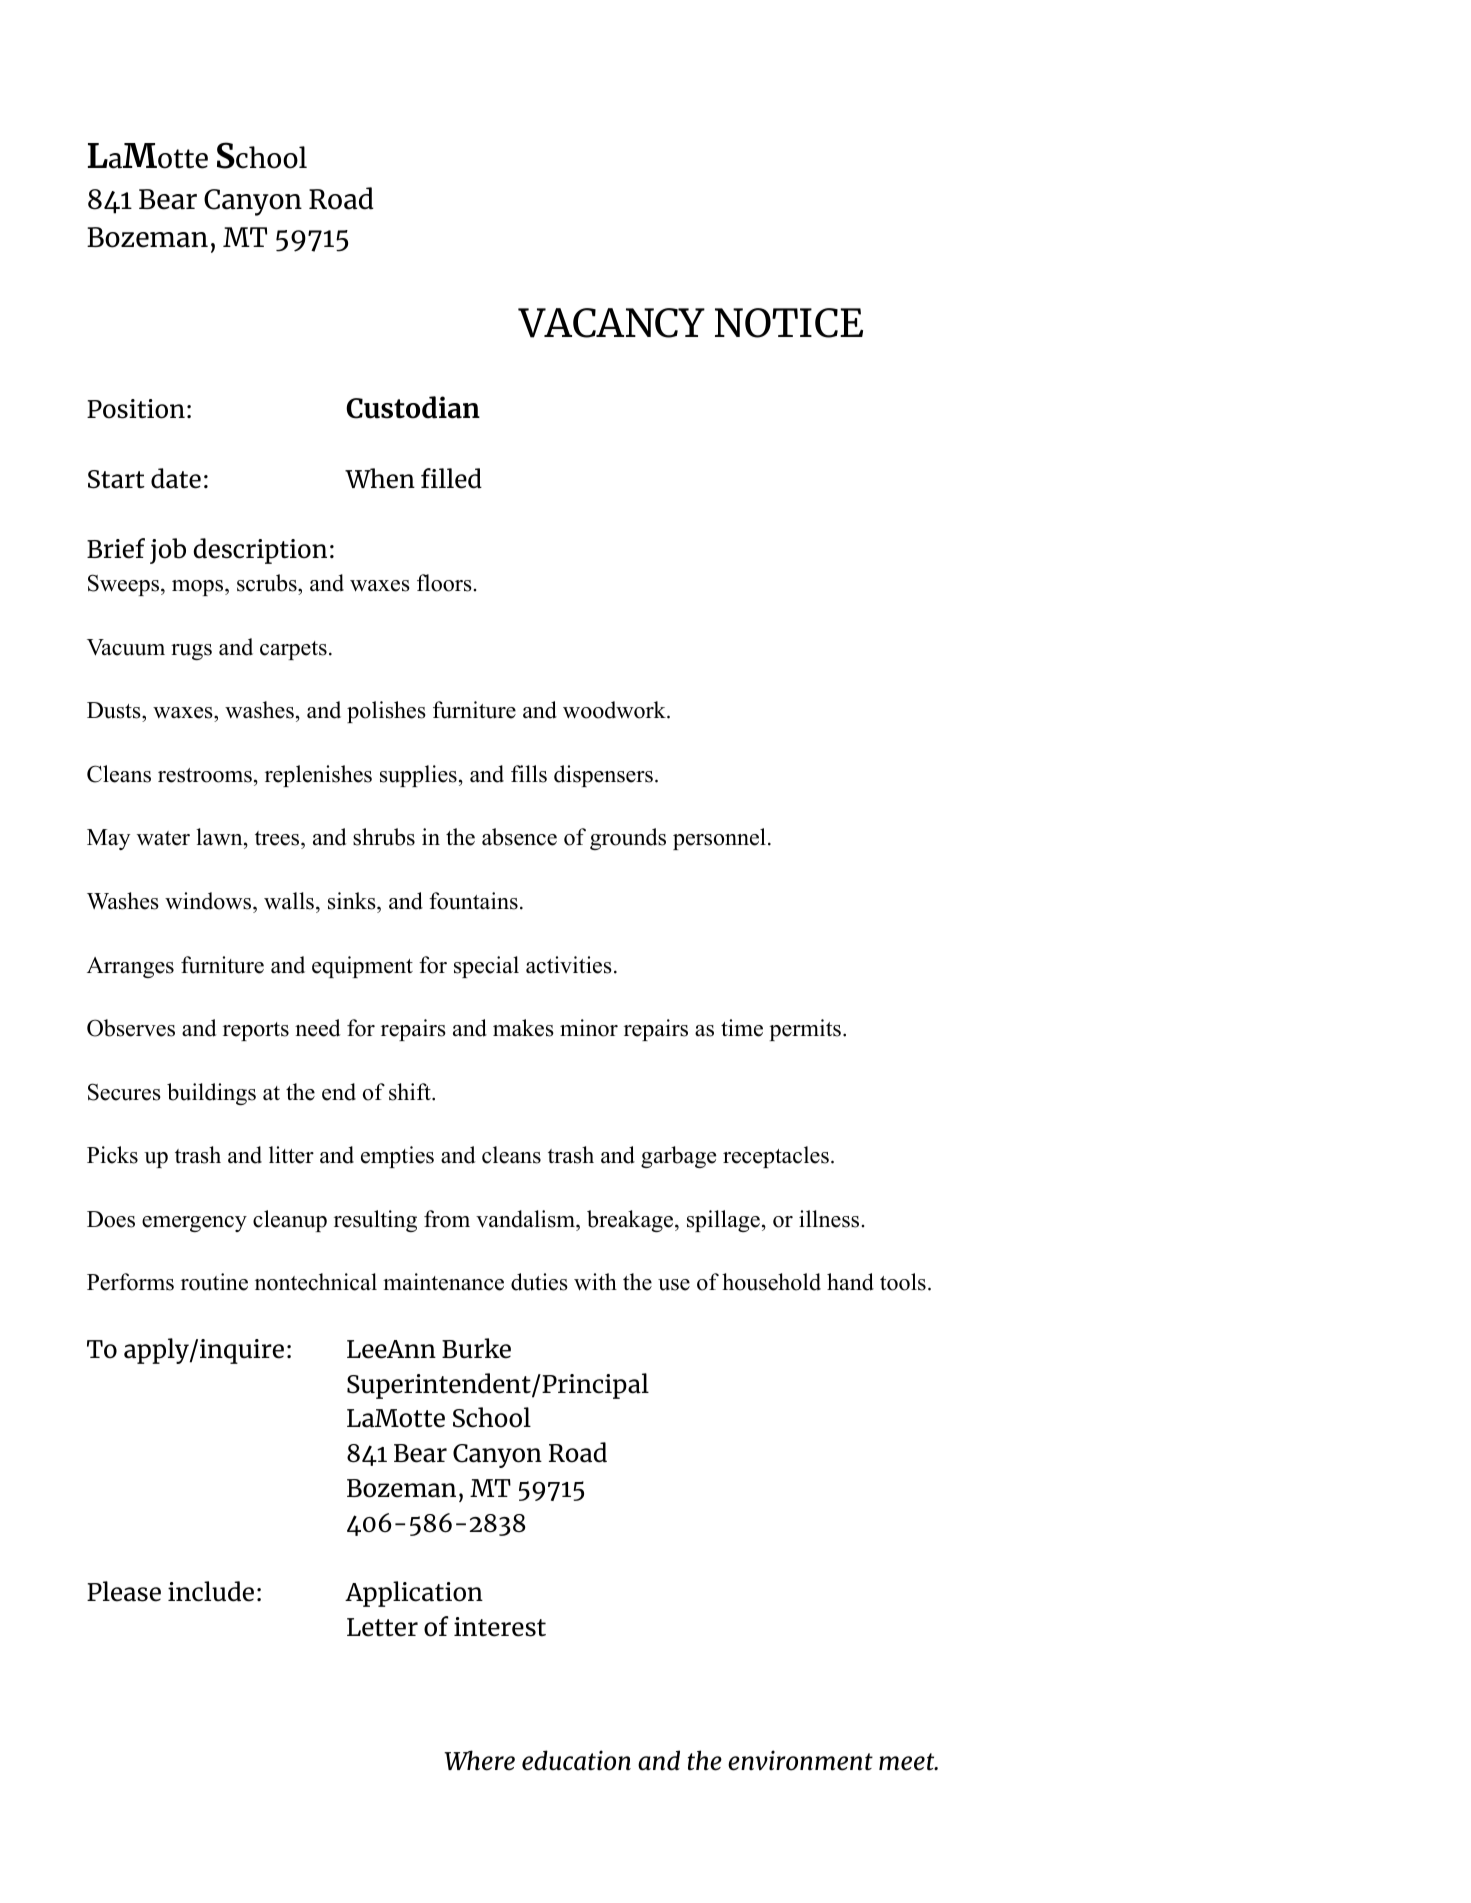  I want to click on reports, so click(256, 1031).
